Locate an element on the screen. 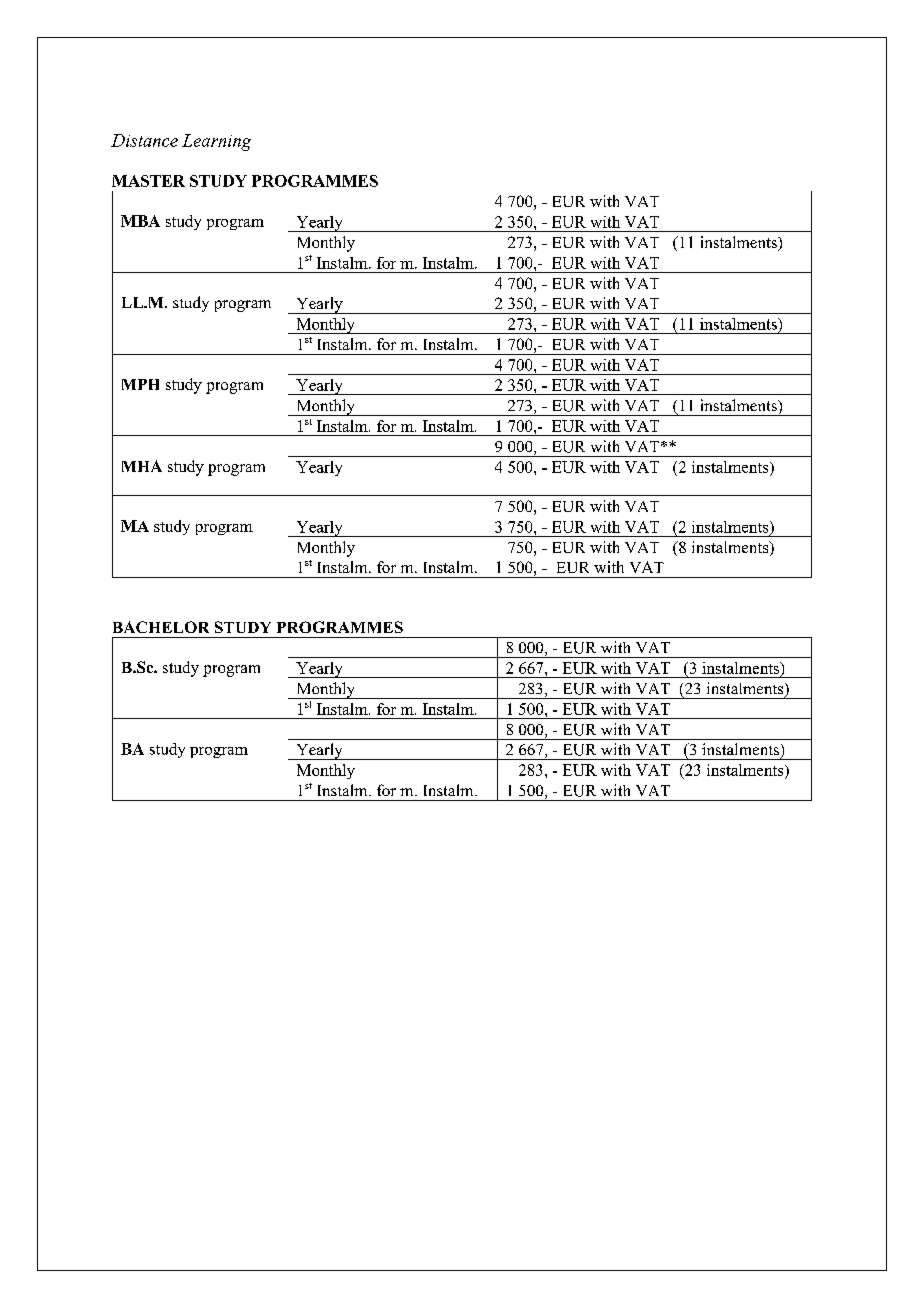 The image size is (924, 1308). MHA is located at coordinates (142, 466).
